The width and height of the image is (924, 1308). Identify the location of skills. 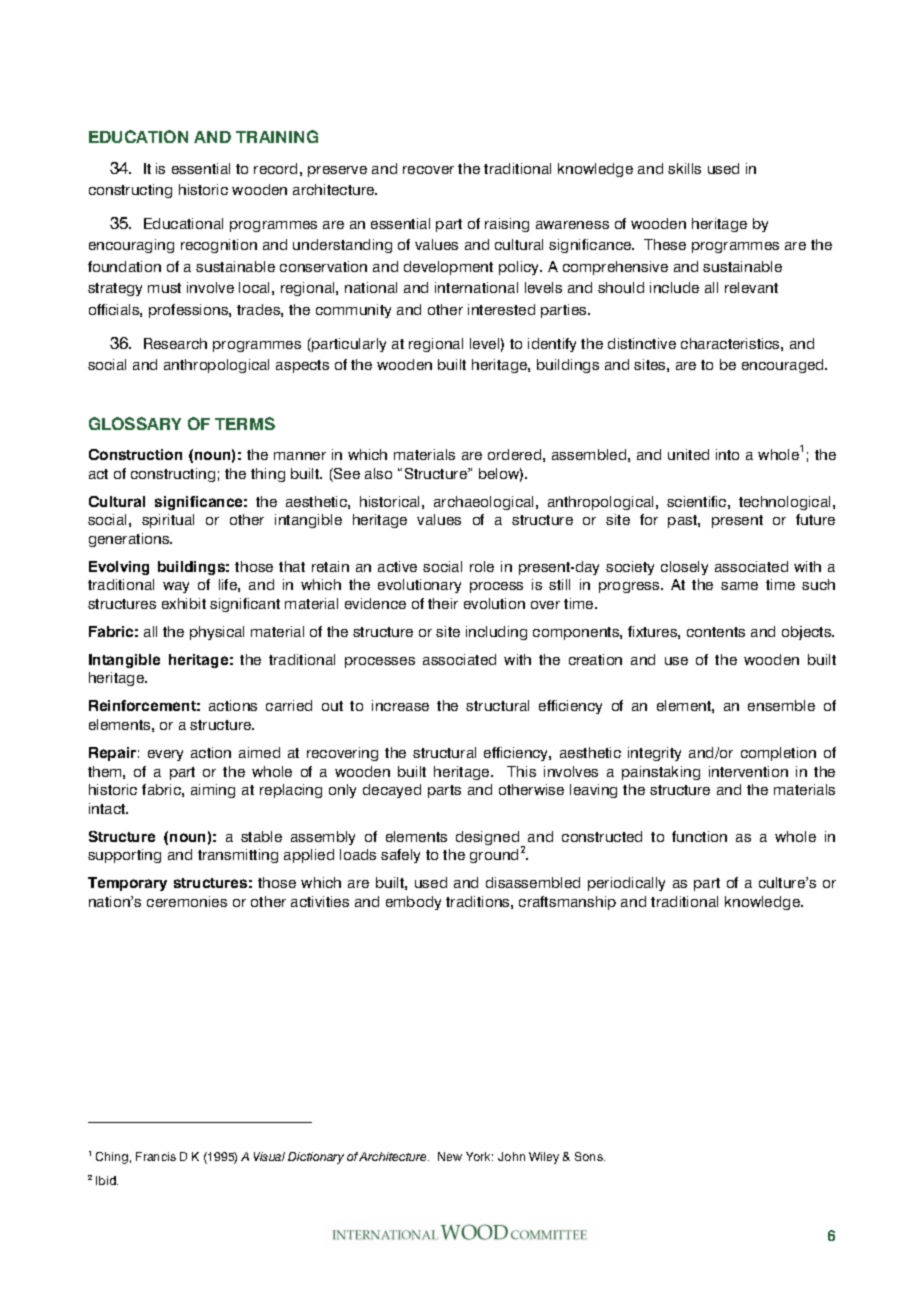
(684, 168).
